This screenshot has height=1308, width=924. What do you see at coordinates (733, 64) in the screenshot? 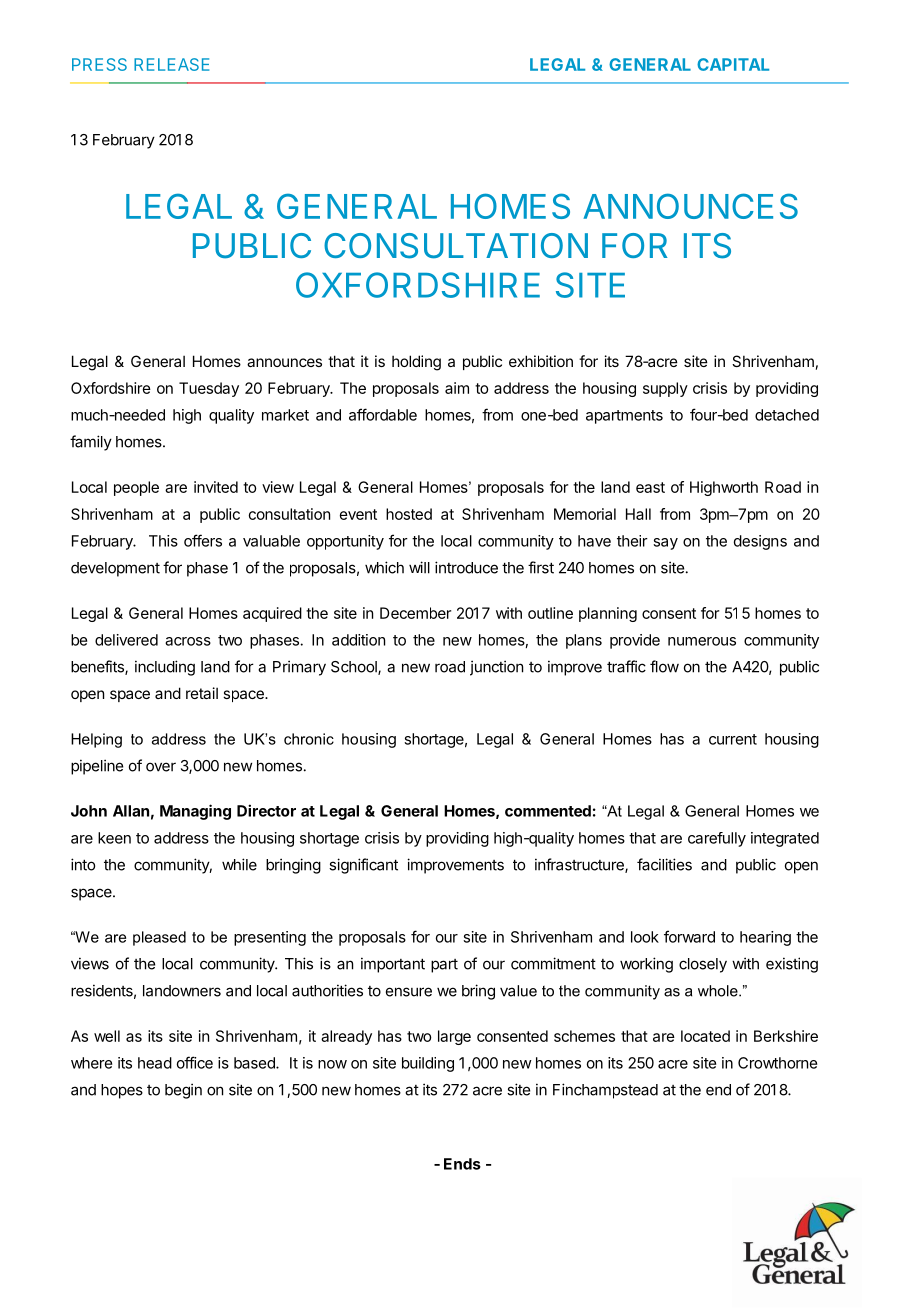
I see `CAPITAL` at bounding box center [733, 64].
